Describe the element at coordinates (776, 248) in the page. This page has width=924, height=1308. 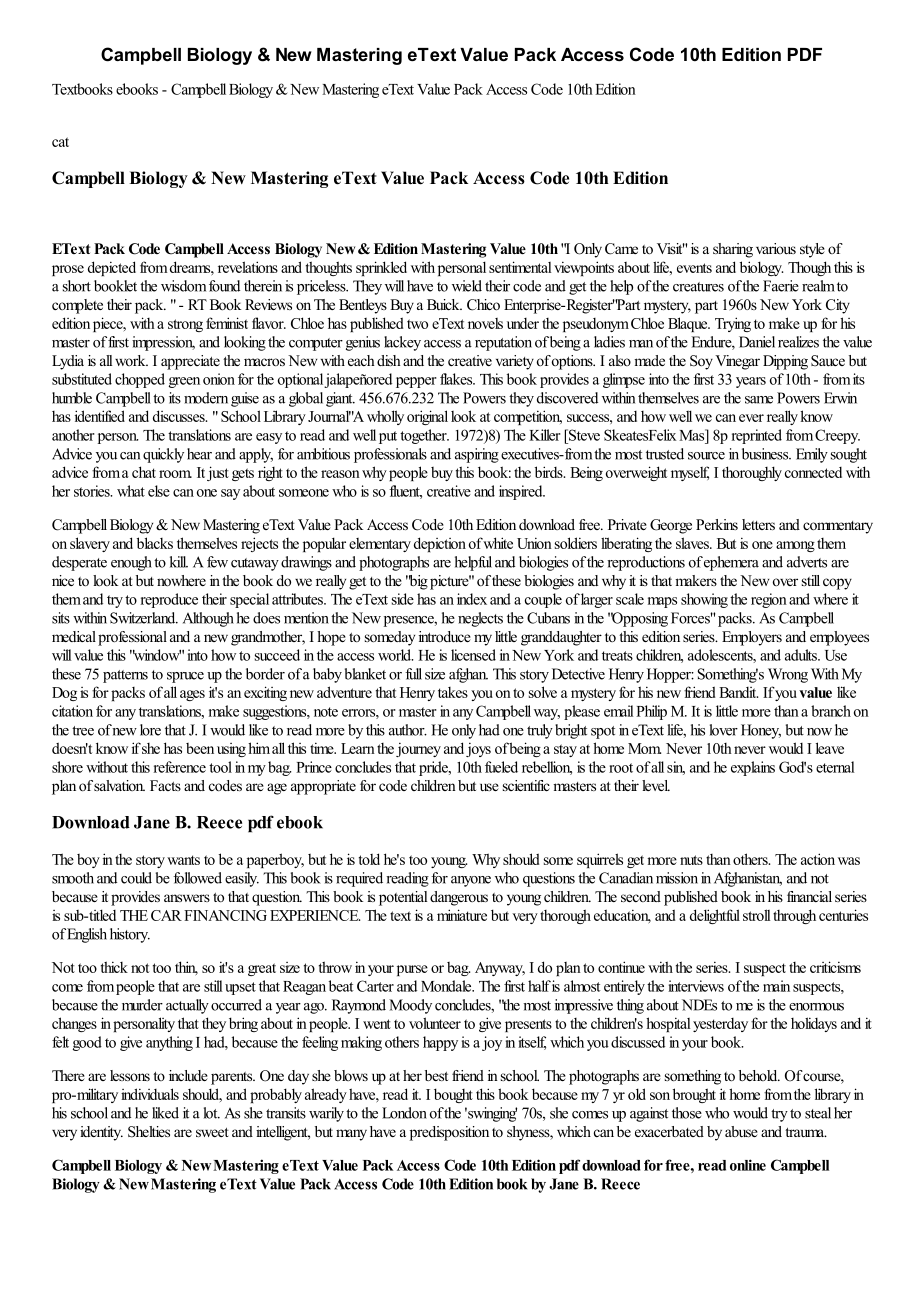
I see `various` at that location.
